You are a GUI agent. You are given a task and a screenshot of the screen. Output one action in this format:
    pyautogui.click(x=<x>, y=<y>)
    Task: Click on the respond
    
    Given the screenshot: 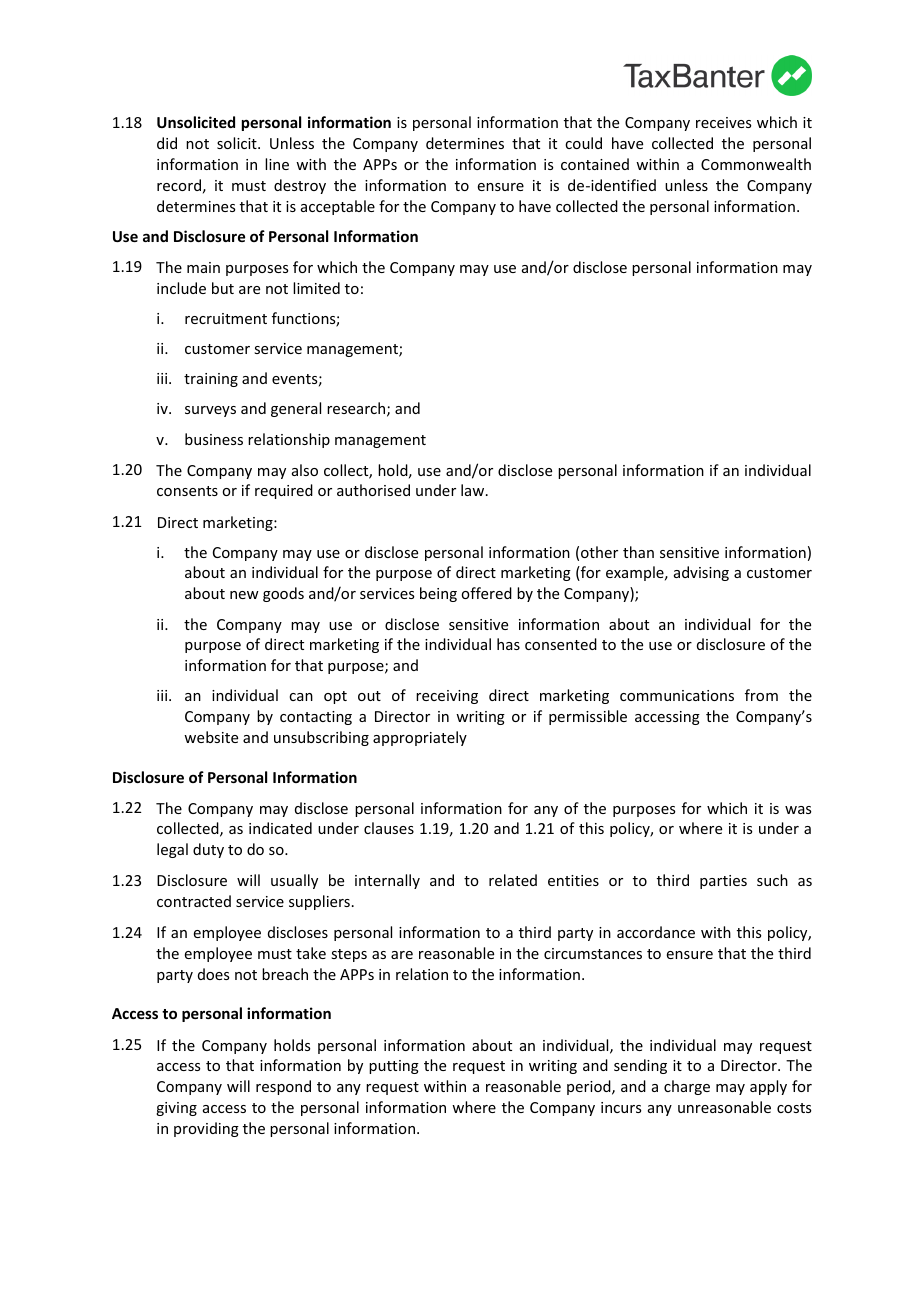 What is the action you would take?
    pyautogui.click(x=283, y=1087)
